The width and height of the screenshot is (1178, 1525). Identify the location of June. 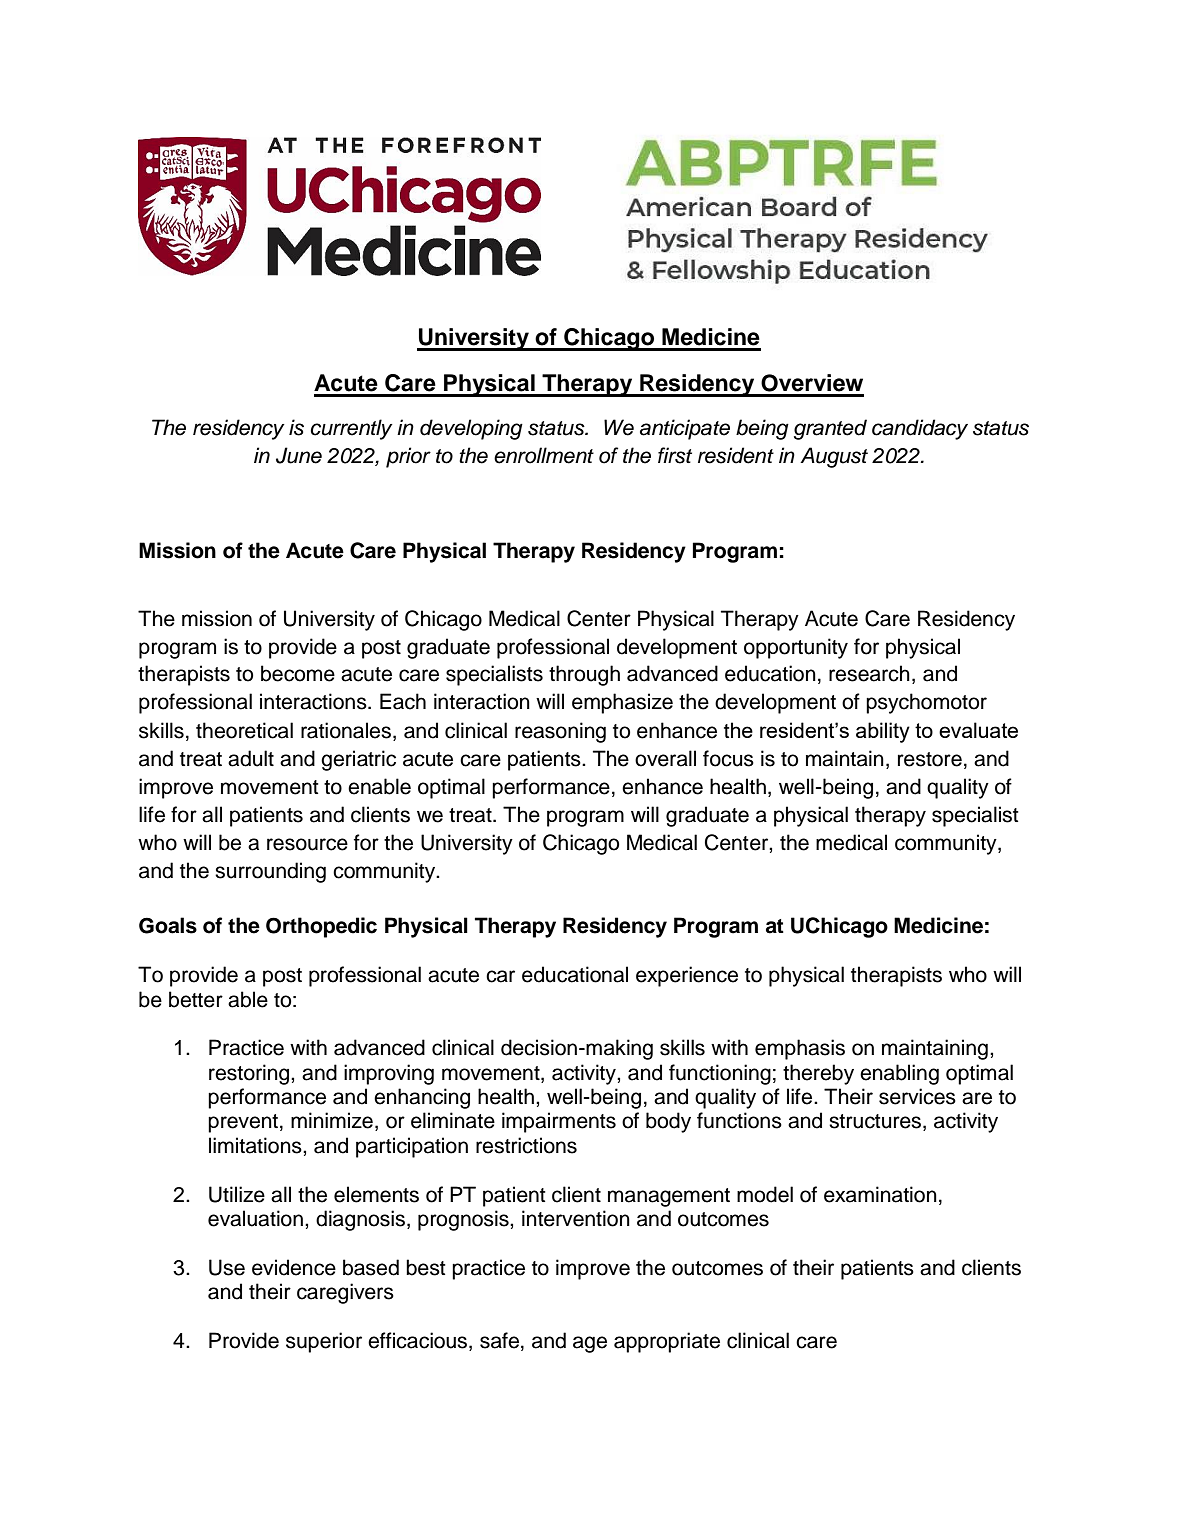
(299, 455).
